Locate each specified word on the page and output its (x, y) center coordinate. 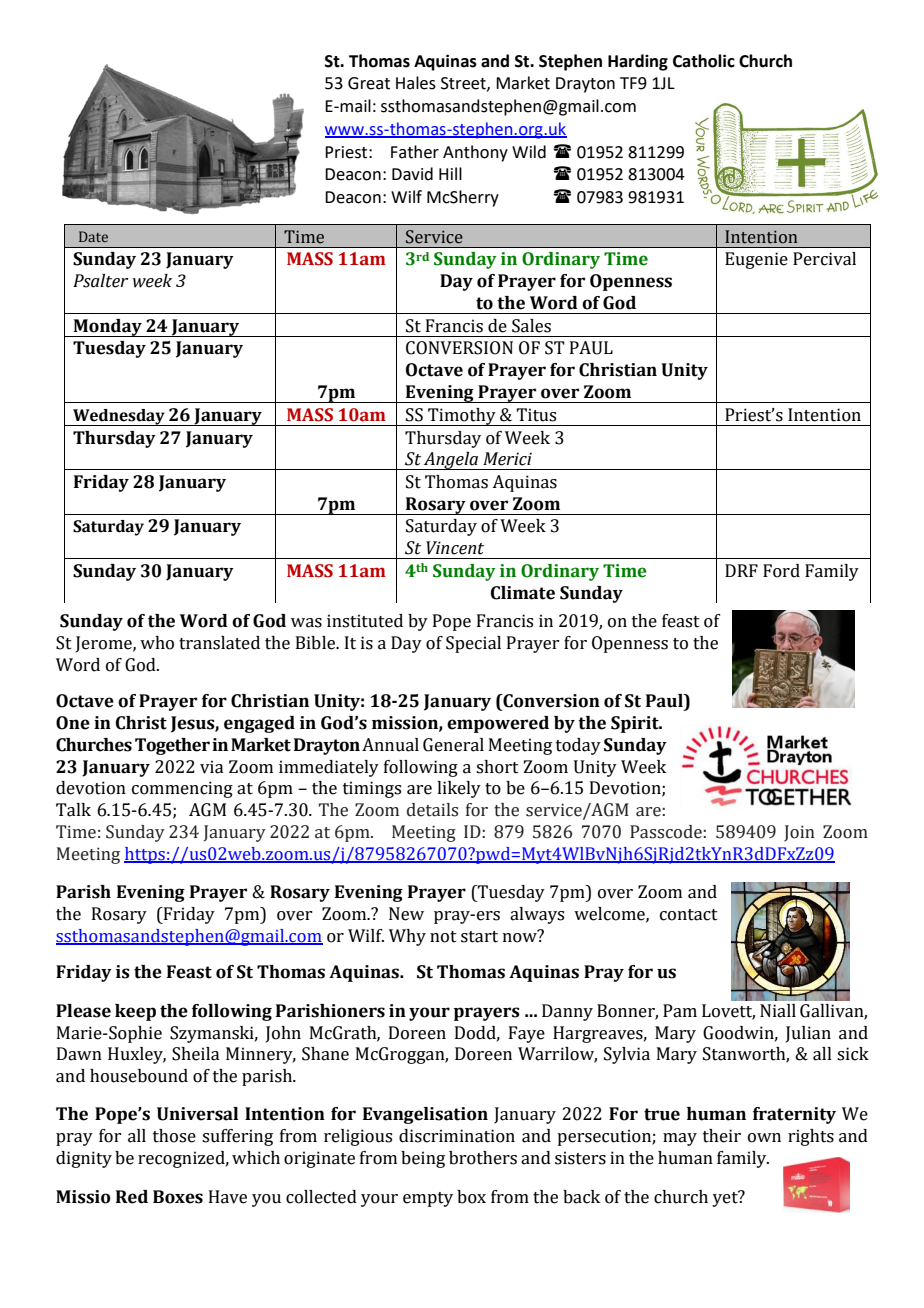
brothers (483, 1158)
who (157, 643)
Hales (416, 83)
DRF (741, 570)
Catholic (704, 61)
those (174, 1136)
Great (369, 83)
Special (473, 644)
